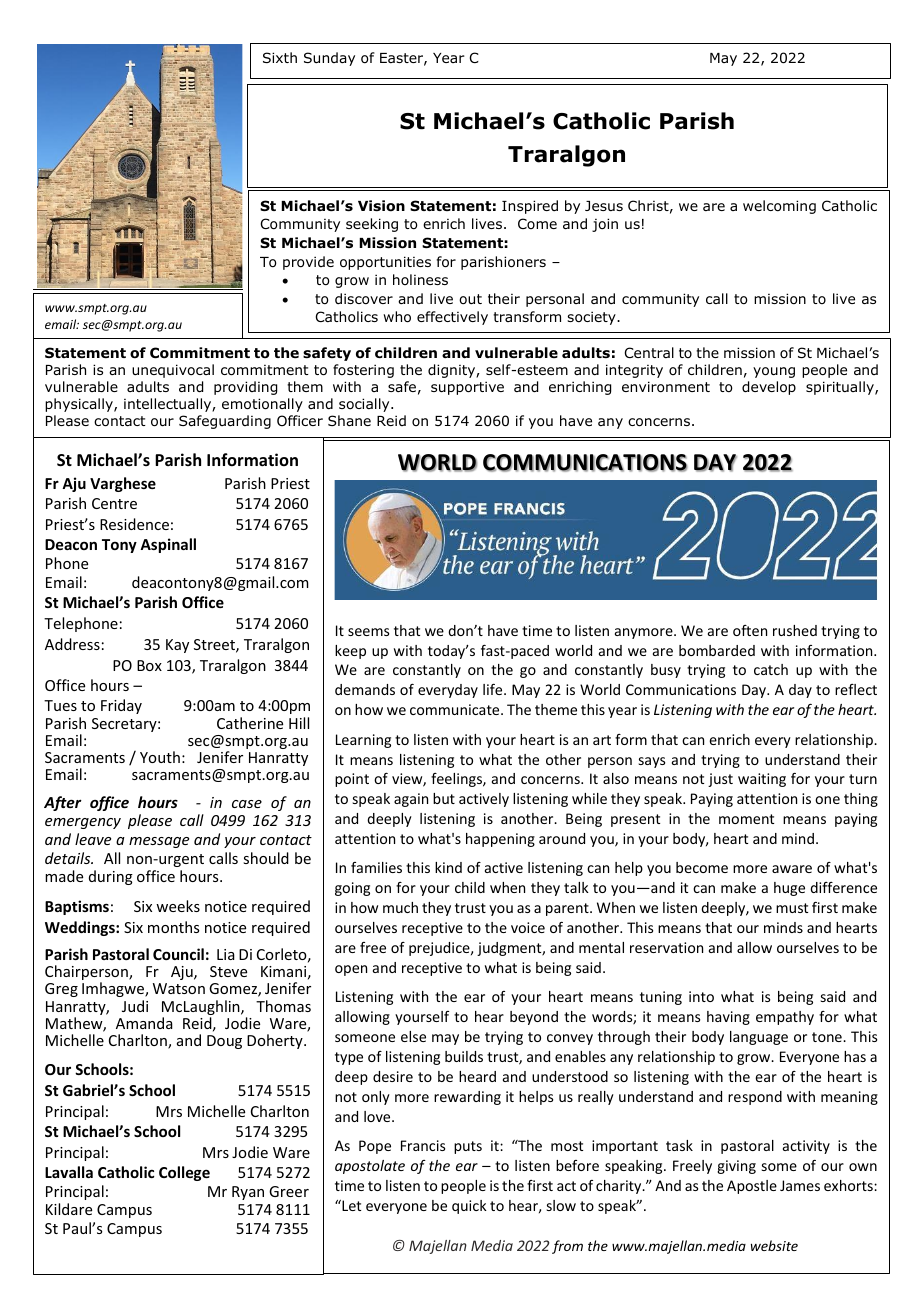 This screenshot has width=924, height=1308. I want to click on Box, so click(149, 665).
